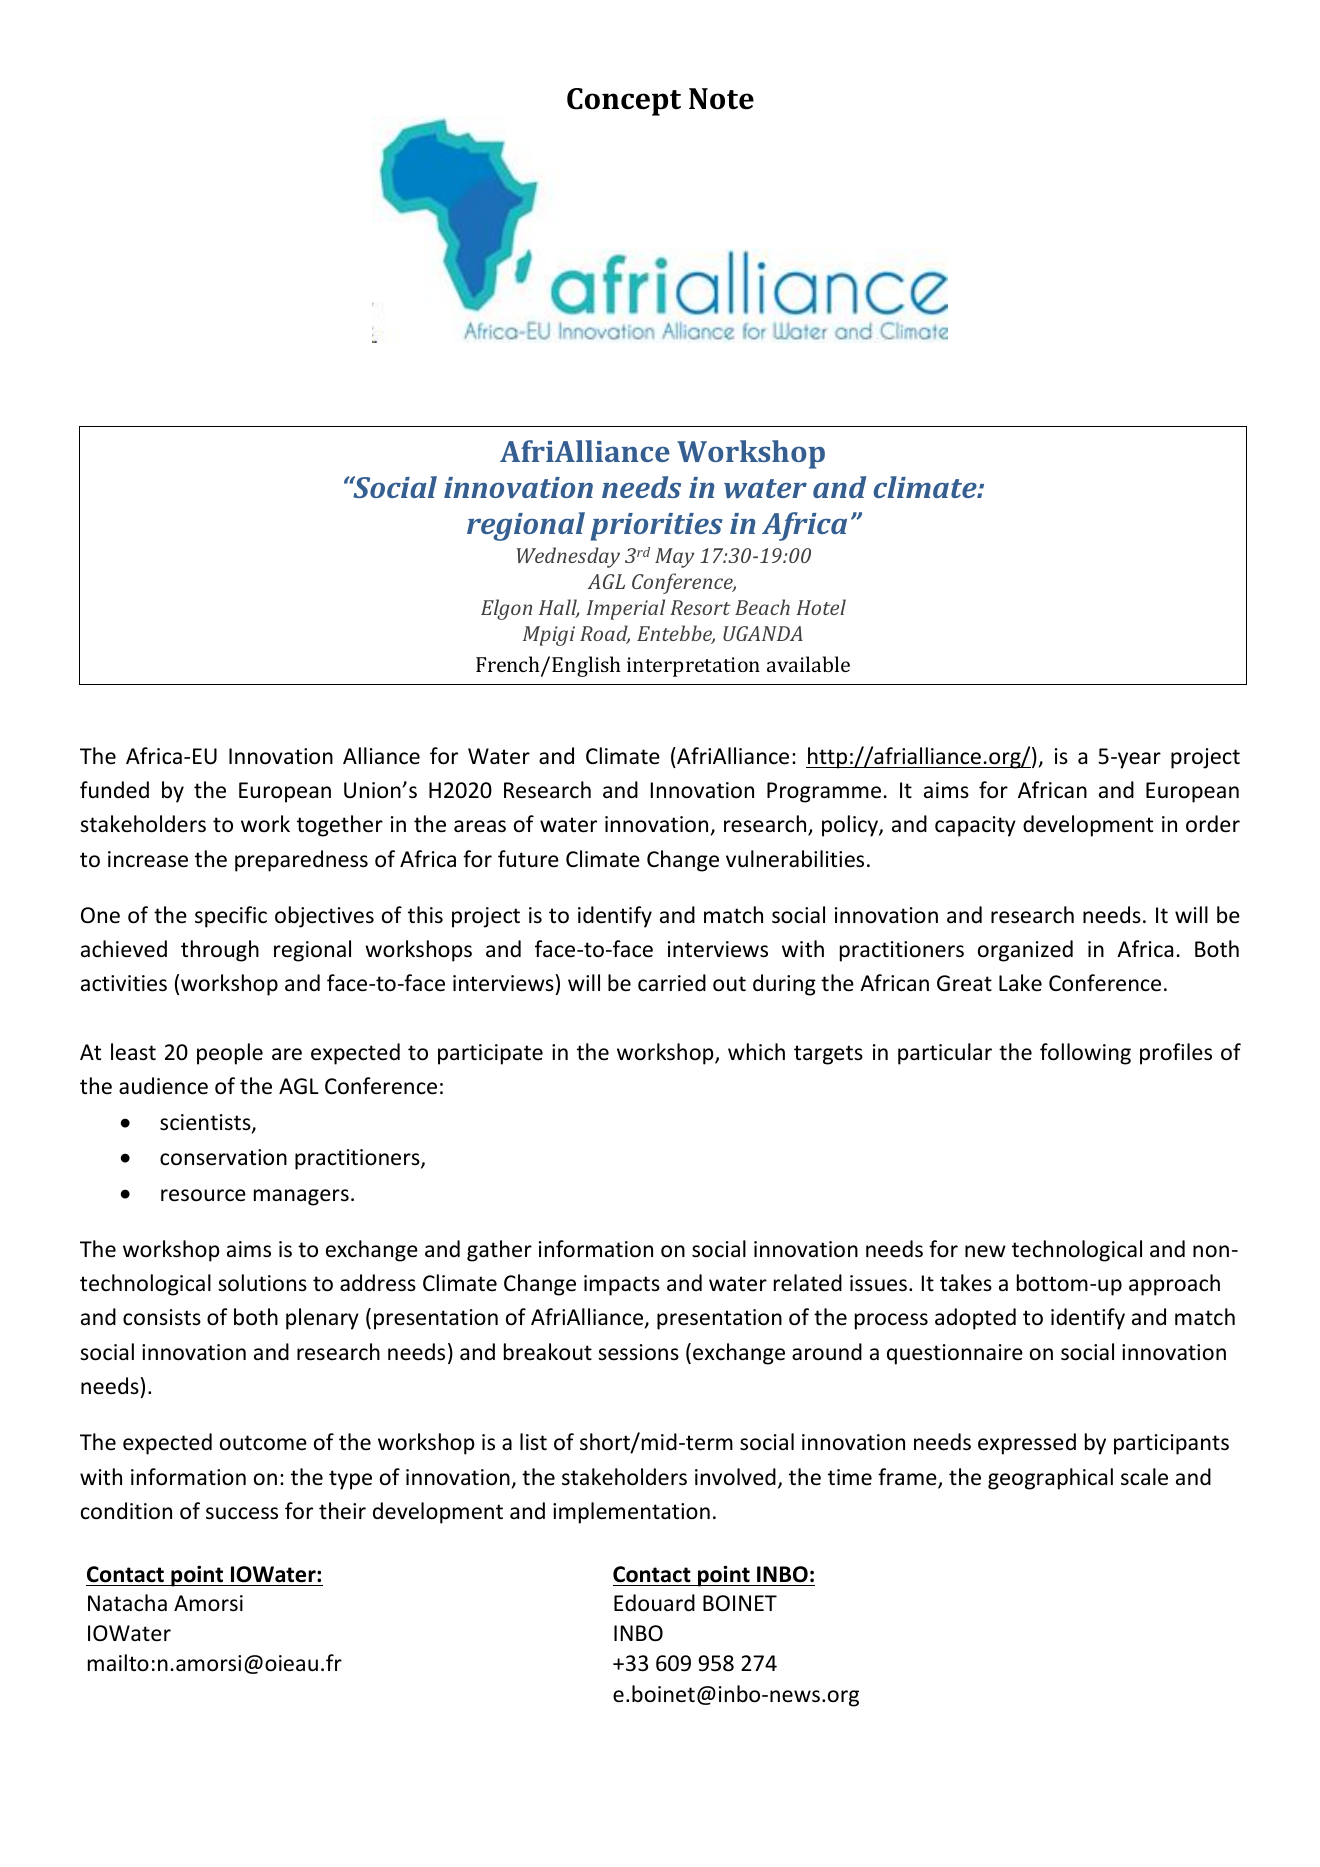 Image resolution: width=1320 pixels, height=1867 pixels. I want to click on people, so click(230, 1054).
